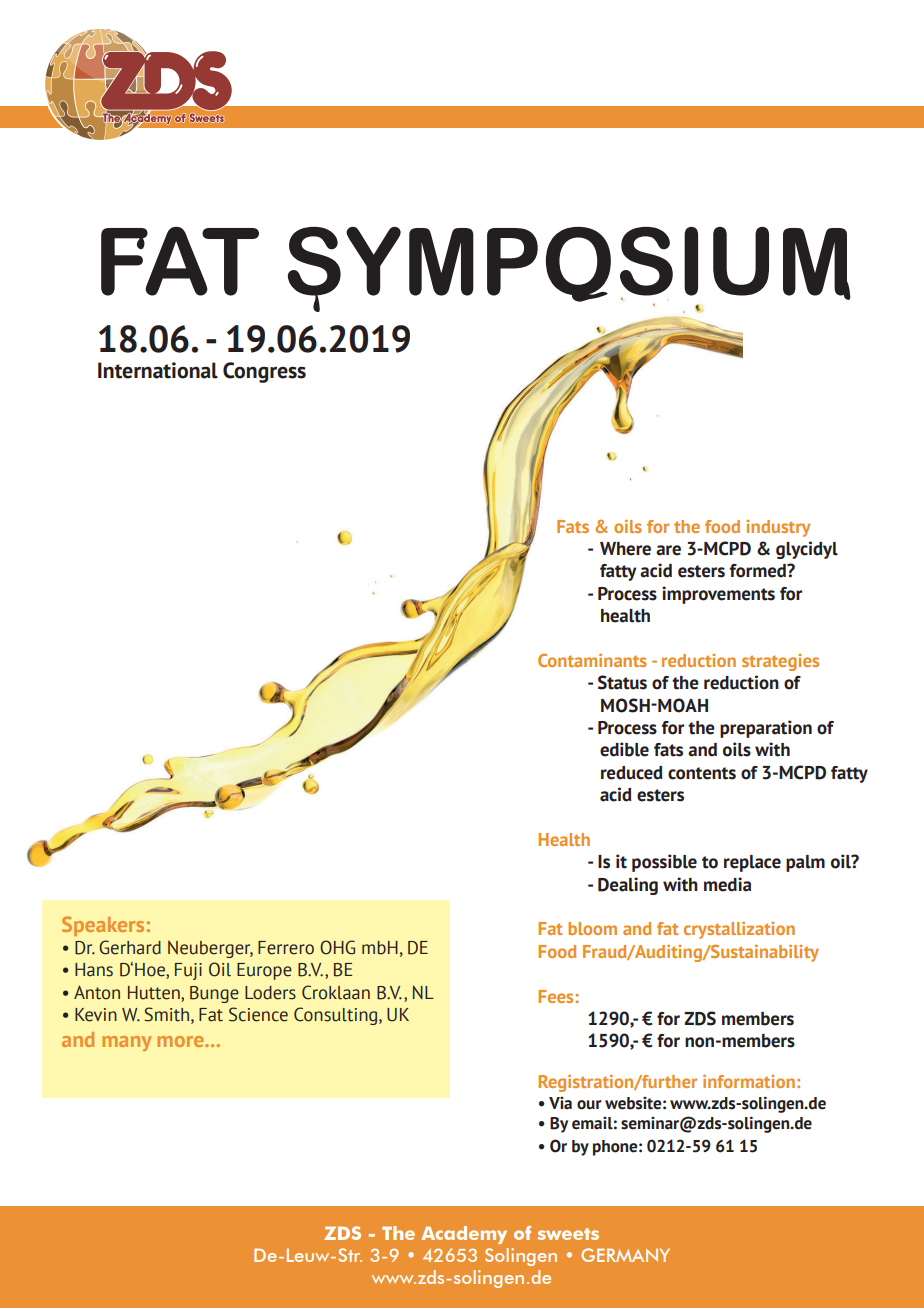  What do you see at coordinates (158, 370) in the screenshot?
I see `International` at bounding box center [158, 370].
